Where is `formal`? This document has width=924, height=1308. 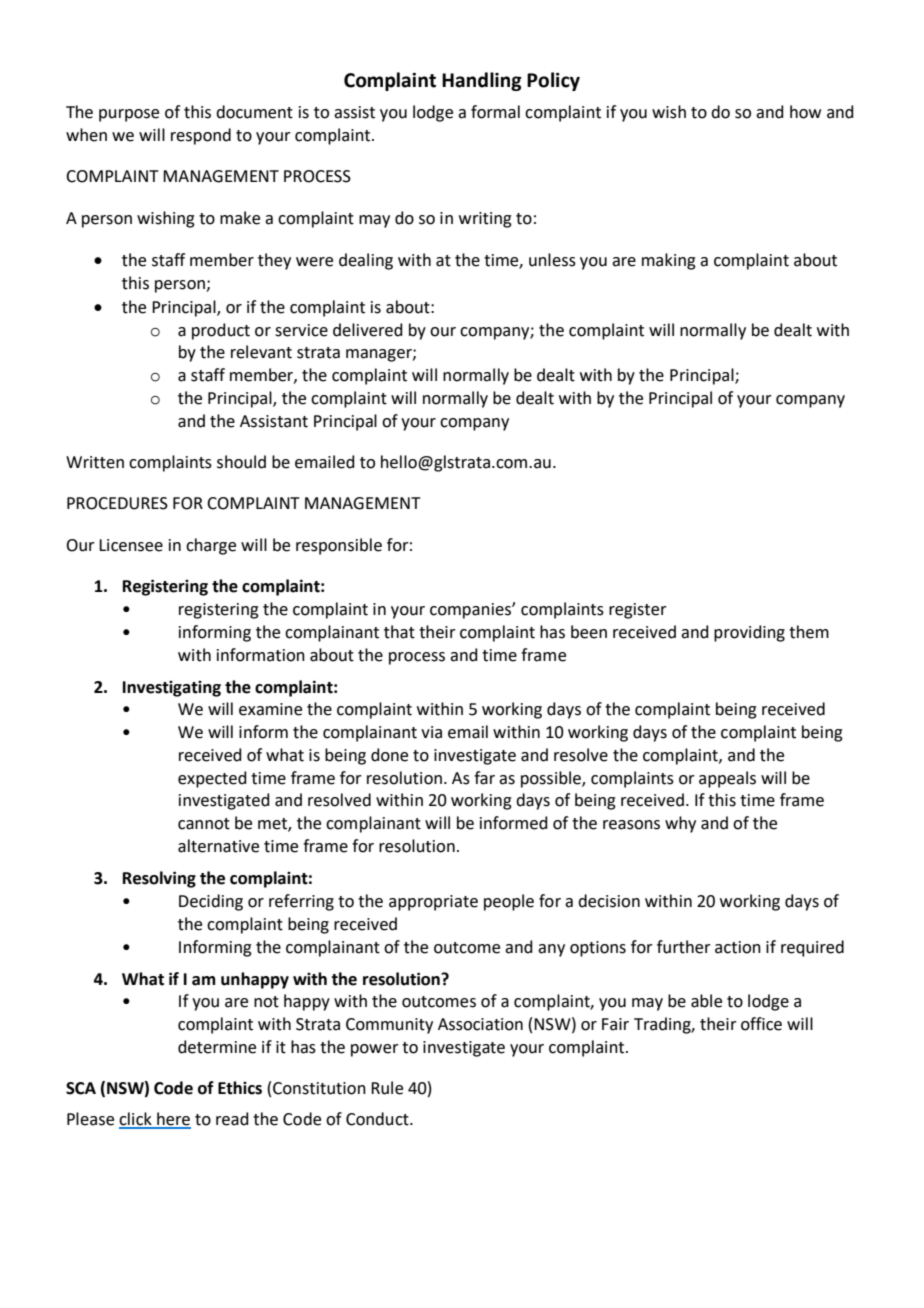
formal is located at coordinates (495, 112).
